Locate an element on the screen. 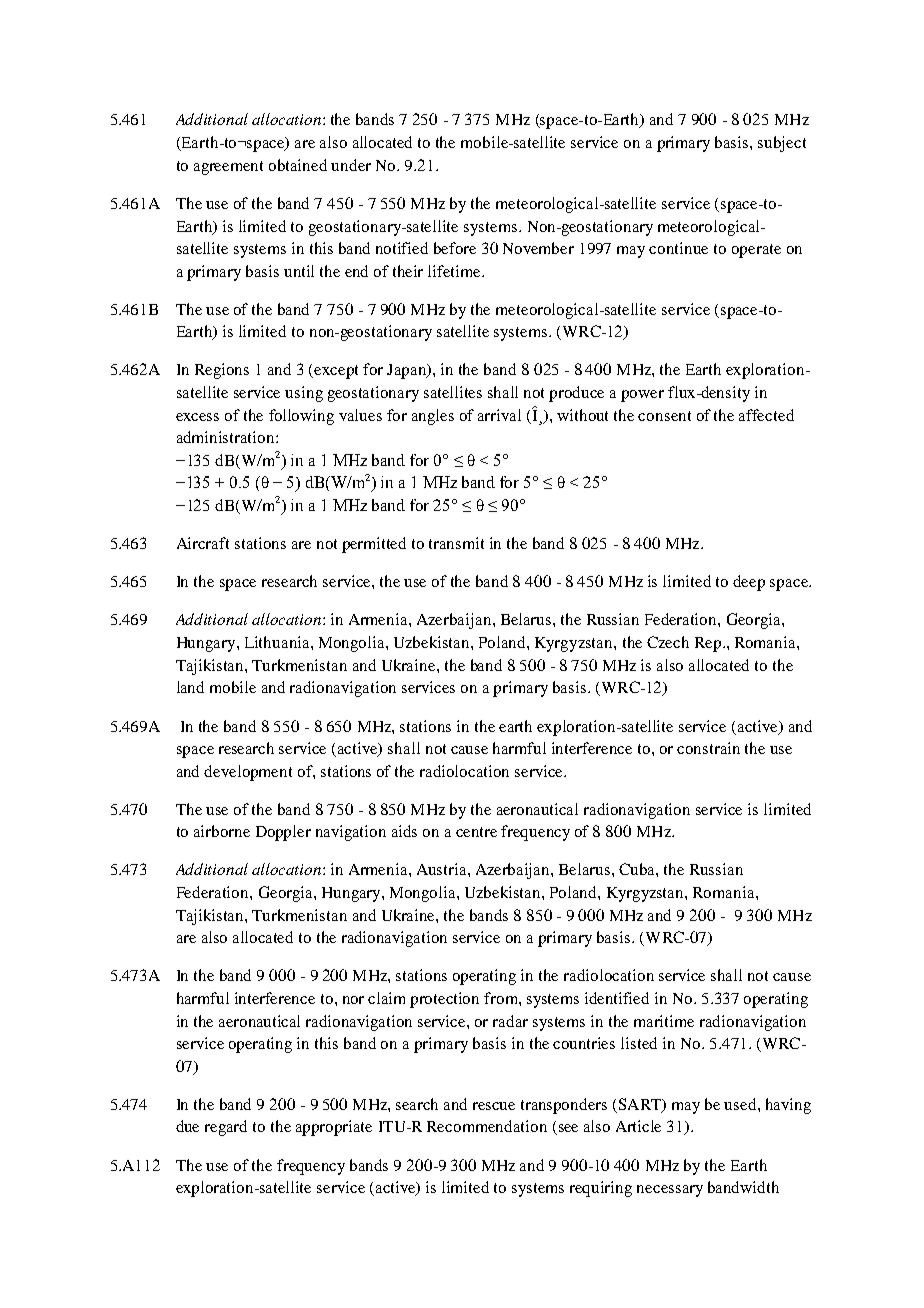  necessary is located at coordinates (670, 1191).
